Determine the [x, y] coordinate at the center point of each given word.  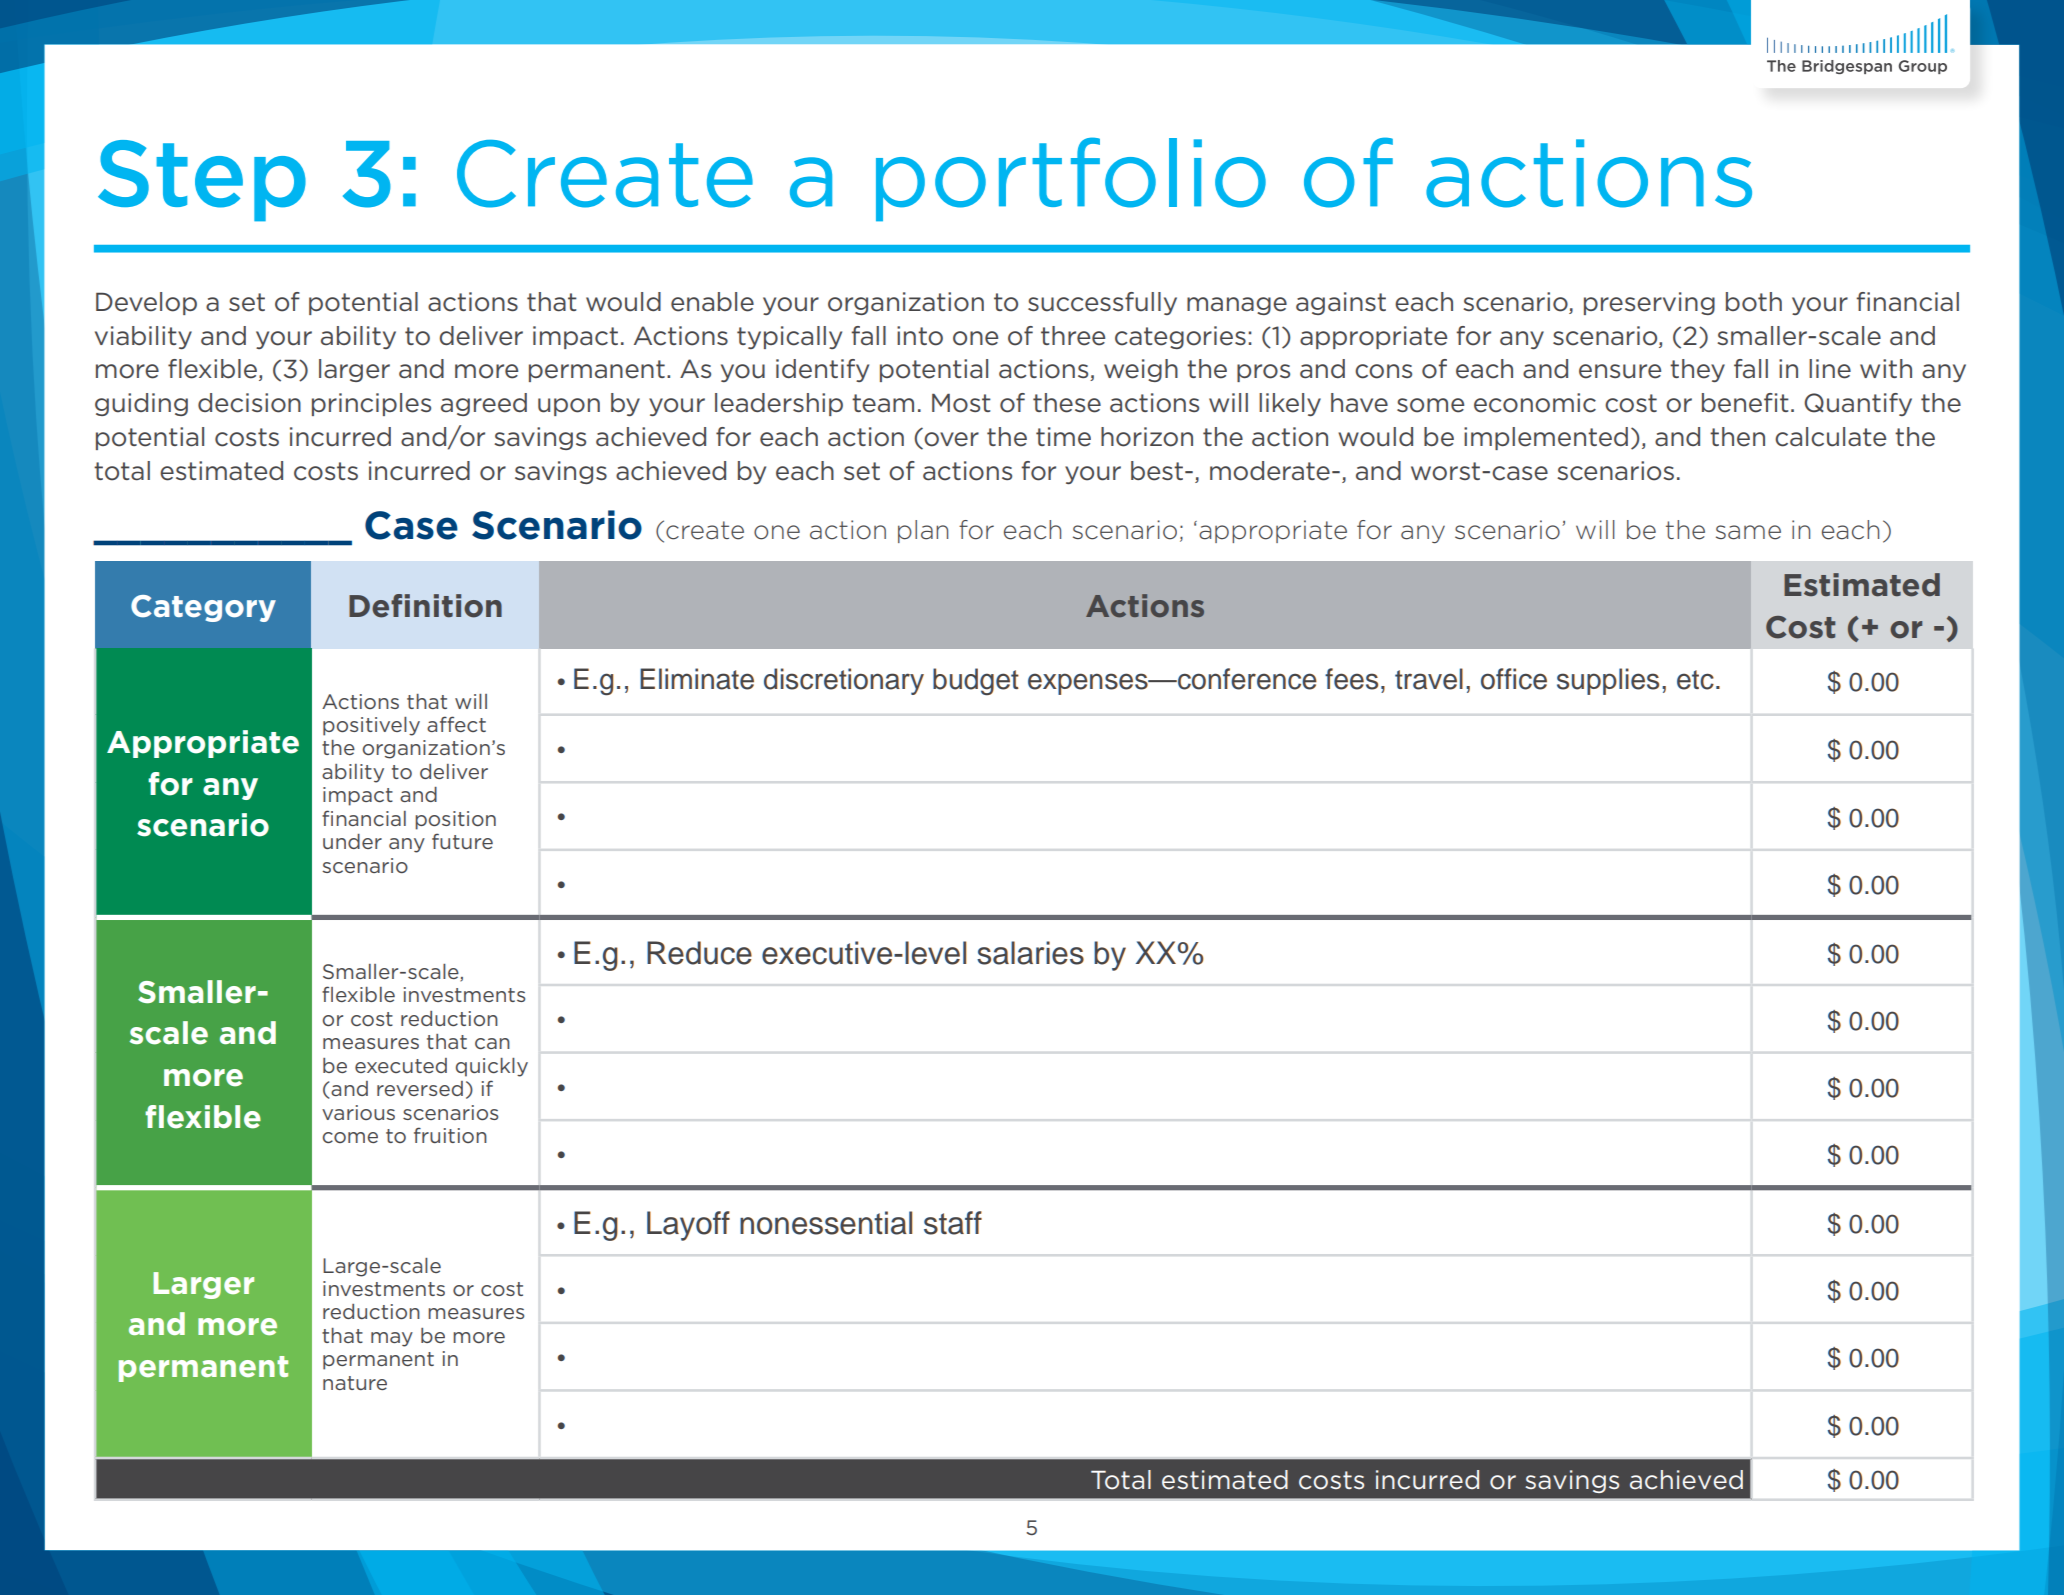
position [455, 820]
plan [923, 531]
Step [202, 180]
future [462, 841]
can [492, 1043]
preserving [1649, 303]
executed [401, 1065]
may [392, 1339]
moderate [1270, 471]
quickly [492, 1067]
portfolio [1071, 179]
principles [371, 404]
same [1748, 532]
